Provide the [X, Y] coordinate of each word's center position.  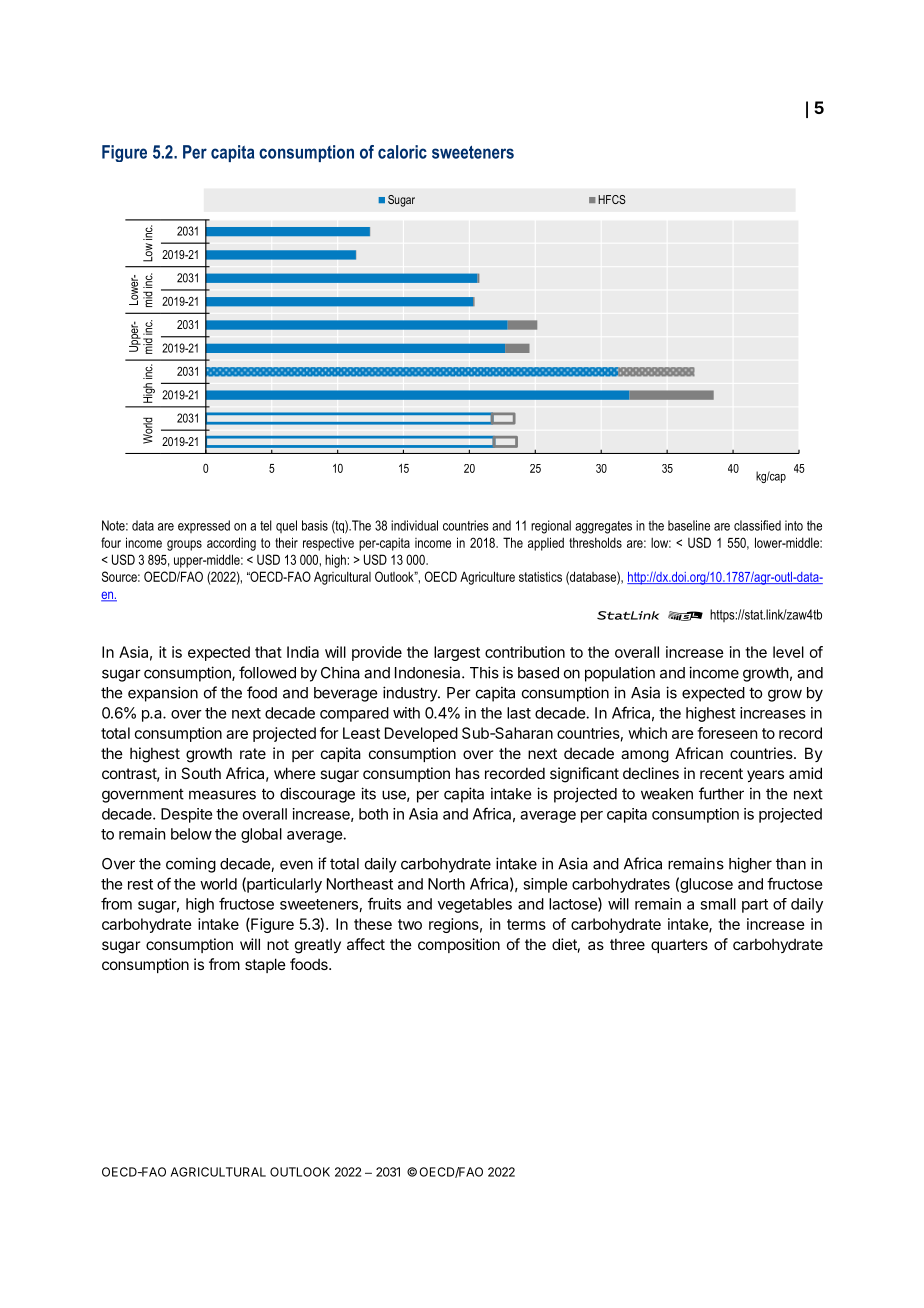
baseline [689, 525]
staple [265, 965]
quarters [679, 946]
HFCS [612, 199]
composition [459, 945]
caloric [402, 152]
